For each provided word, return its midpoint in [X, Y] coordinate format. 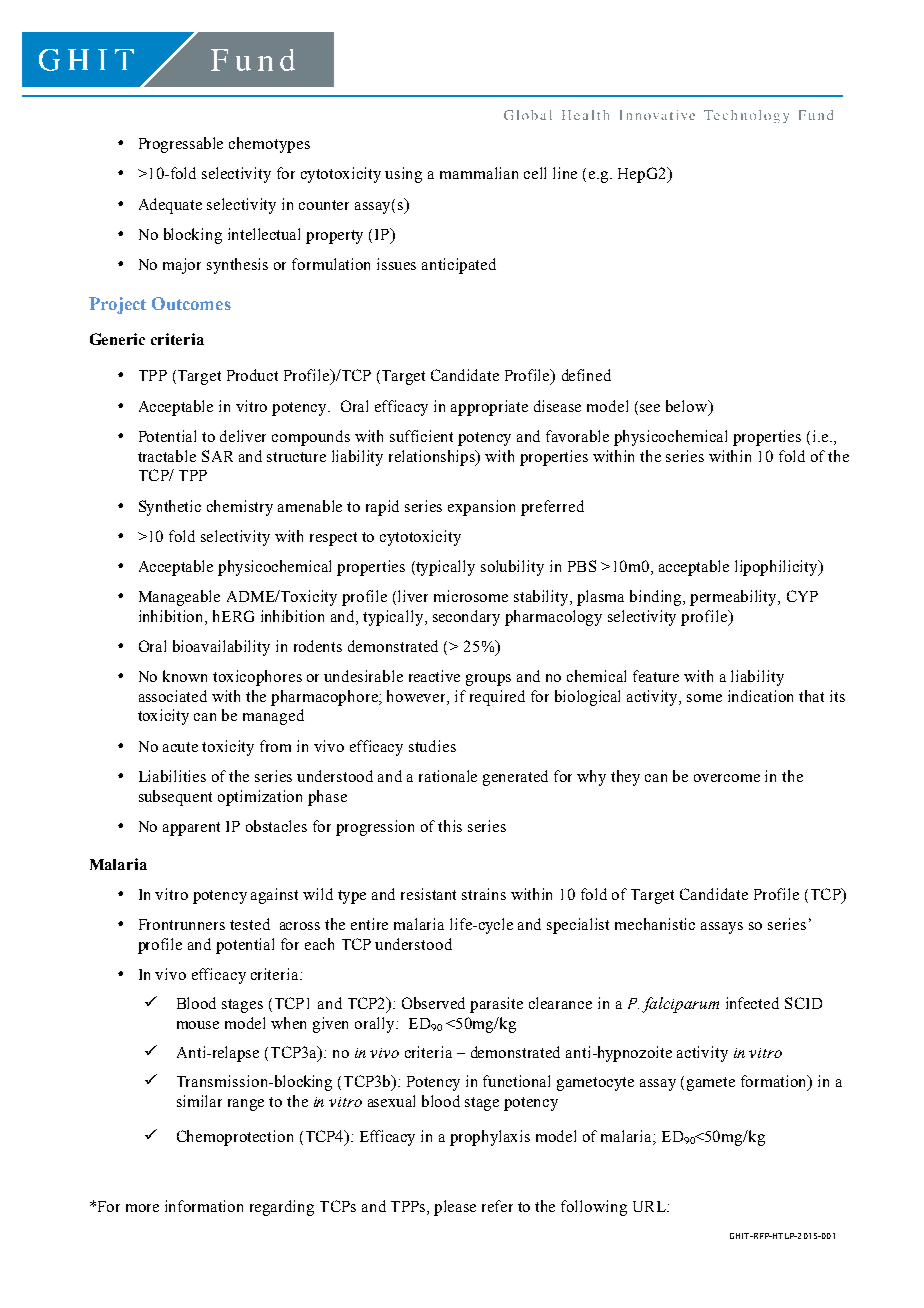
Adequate [170, 206]
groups [488, 680]
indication [760, 696]
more [142, 1208]
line [565, 173]
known [185, 676]
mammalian [479, 173]
